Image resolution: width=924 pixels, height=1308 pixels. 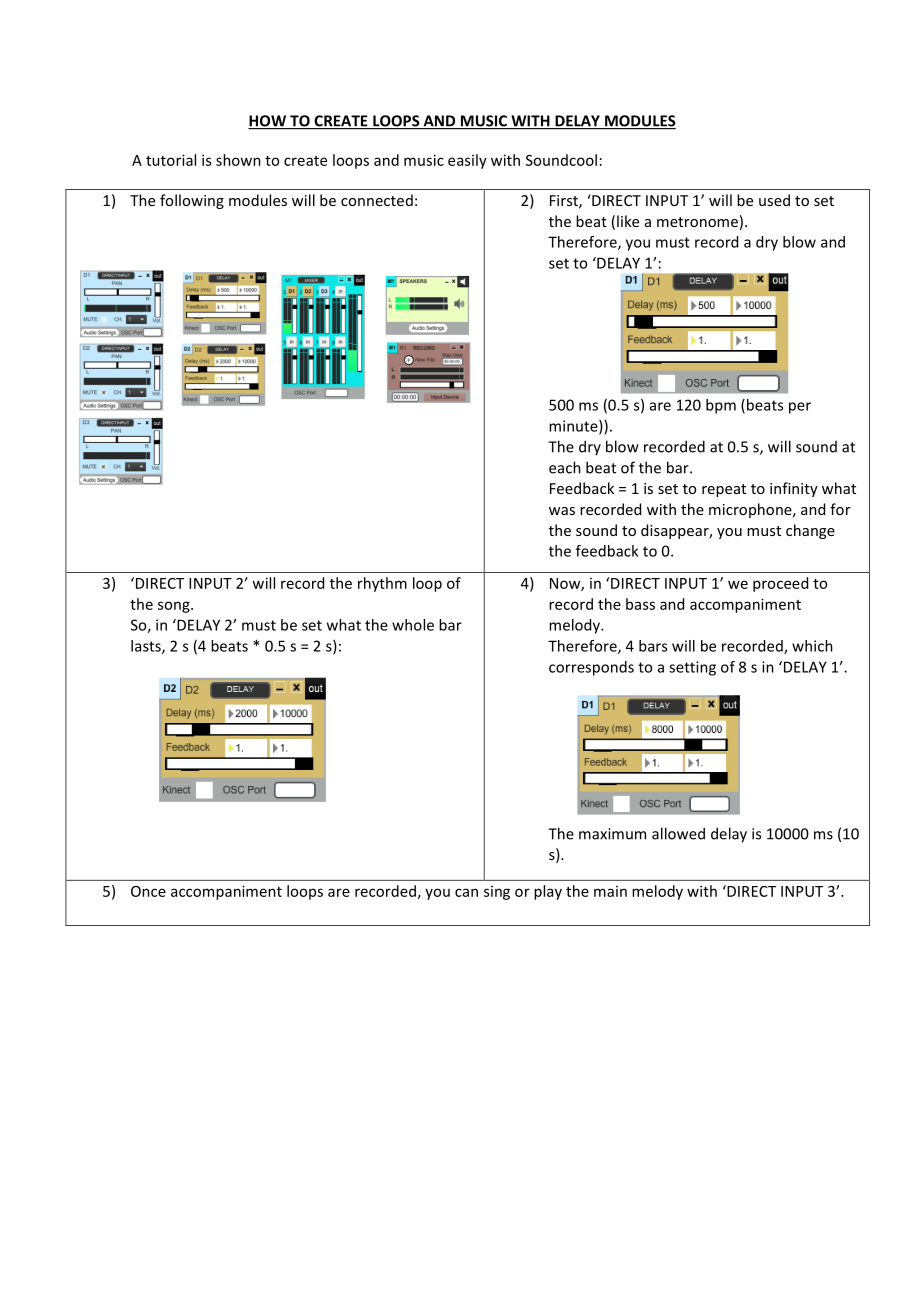 What do you see at coordinates (175, 607) in the screenshot?
I see `song` at bounding box center [175, 607].
